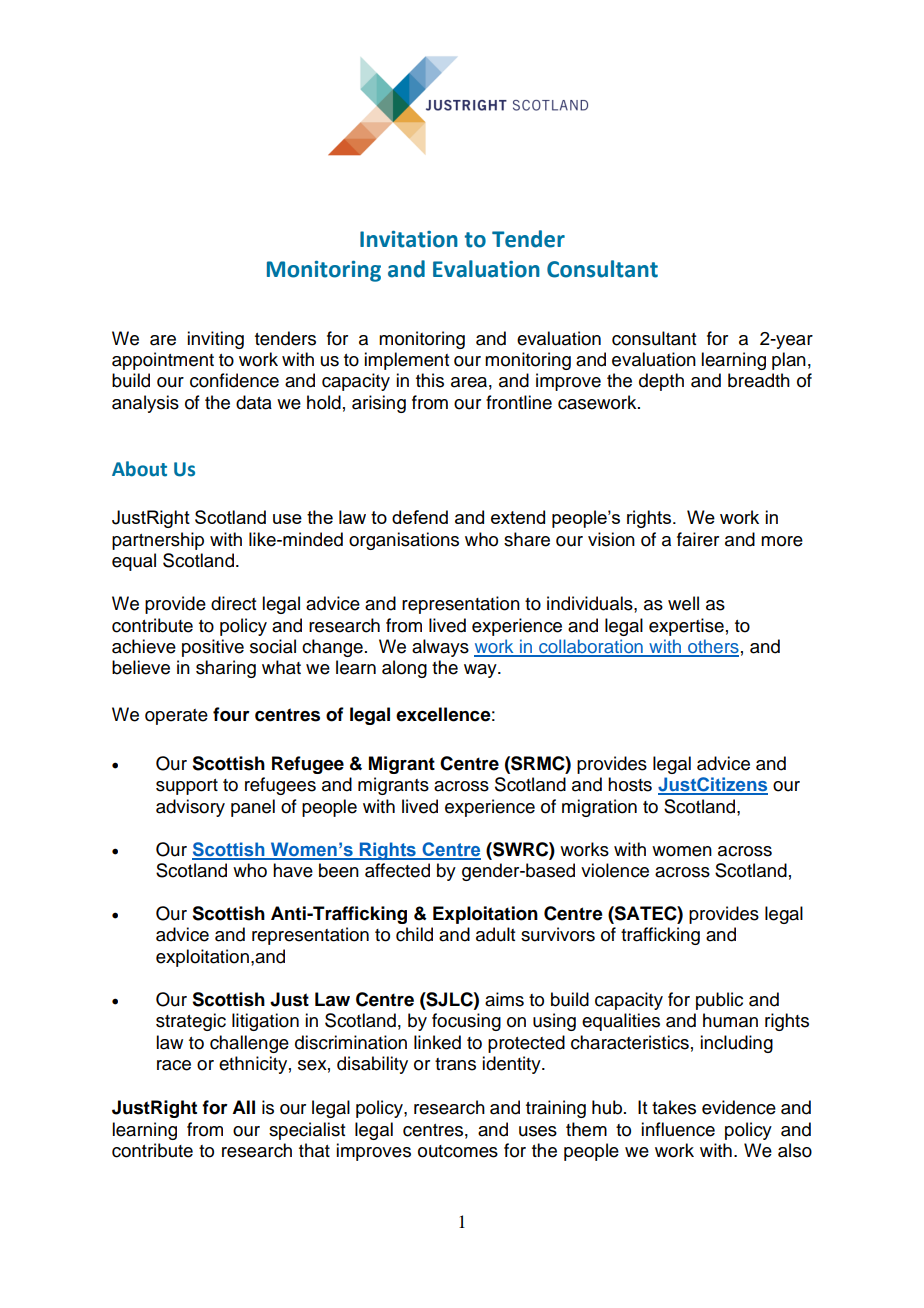 The image size is (924, 1308). What do you see at coordinates (409, 239) in the screenshot?
I see `Invitation` at bounding box center [409, 239].
